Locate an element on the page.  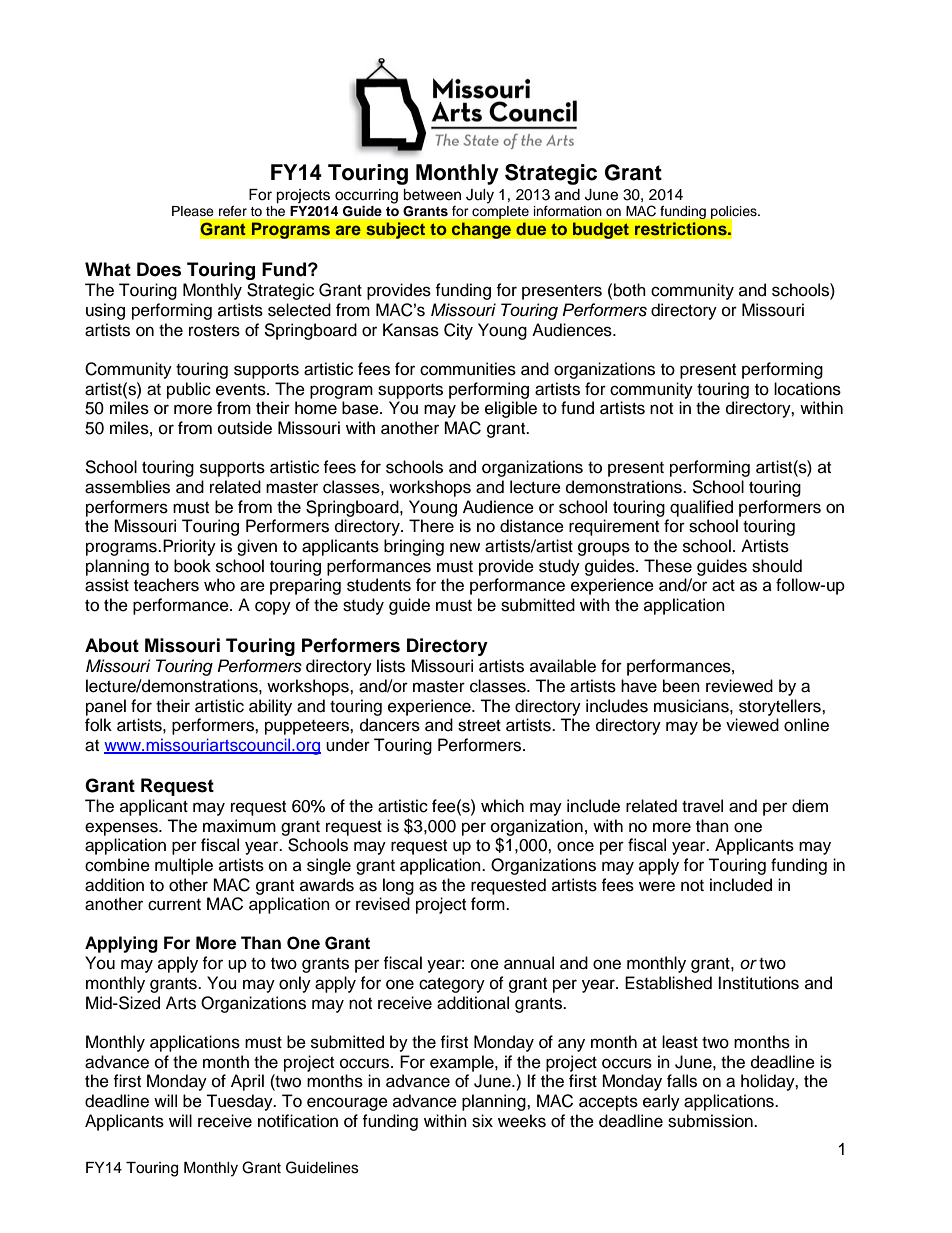
There is located at coordinates (431, 526).
